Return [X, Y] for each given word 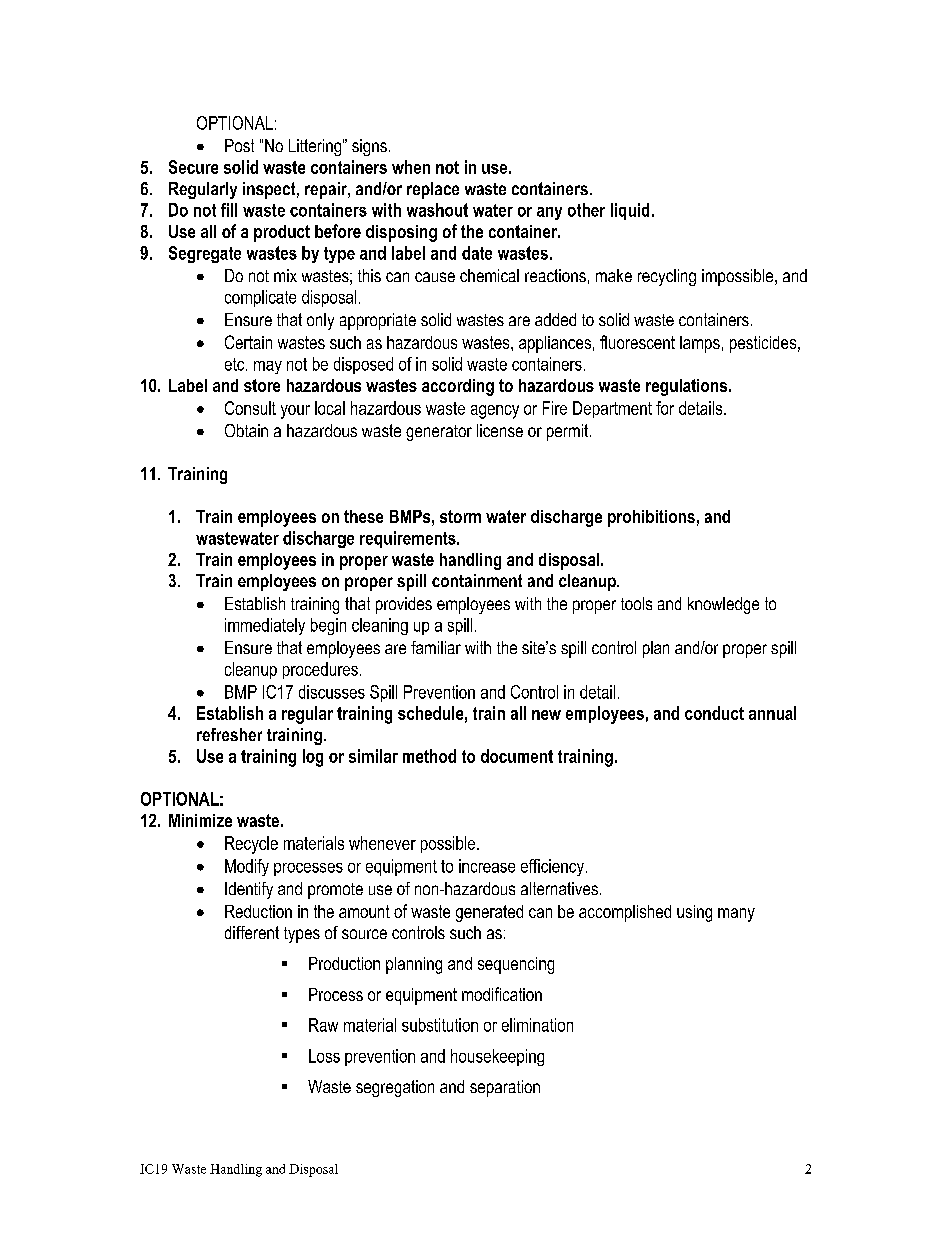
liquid [630, 211]
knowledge [723, 605]
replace [433, 190]
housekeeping [497, 1057]
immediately [265, 626]
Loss [324, 1056]
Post [239, 145]
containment [477, 580]
